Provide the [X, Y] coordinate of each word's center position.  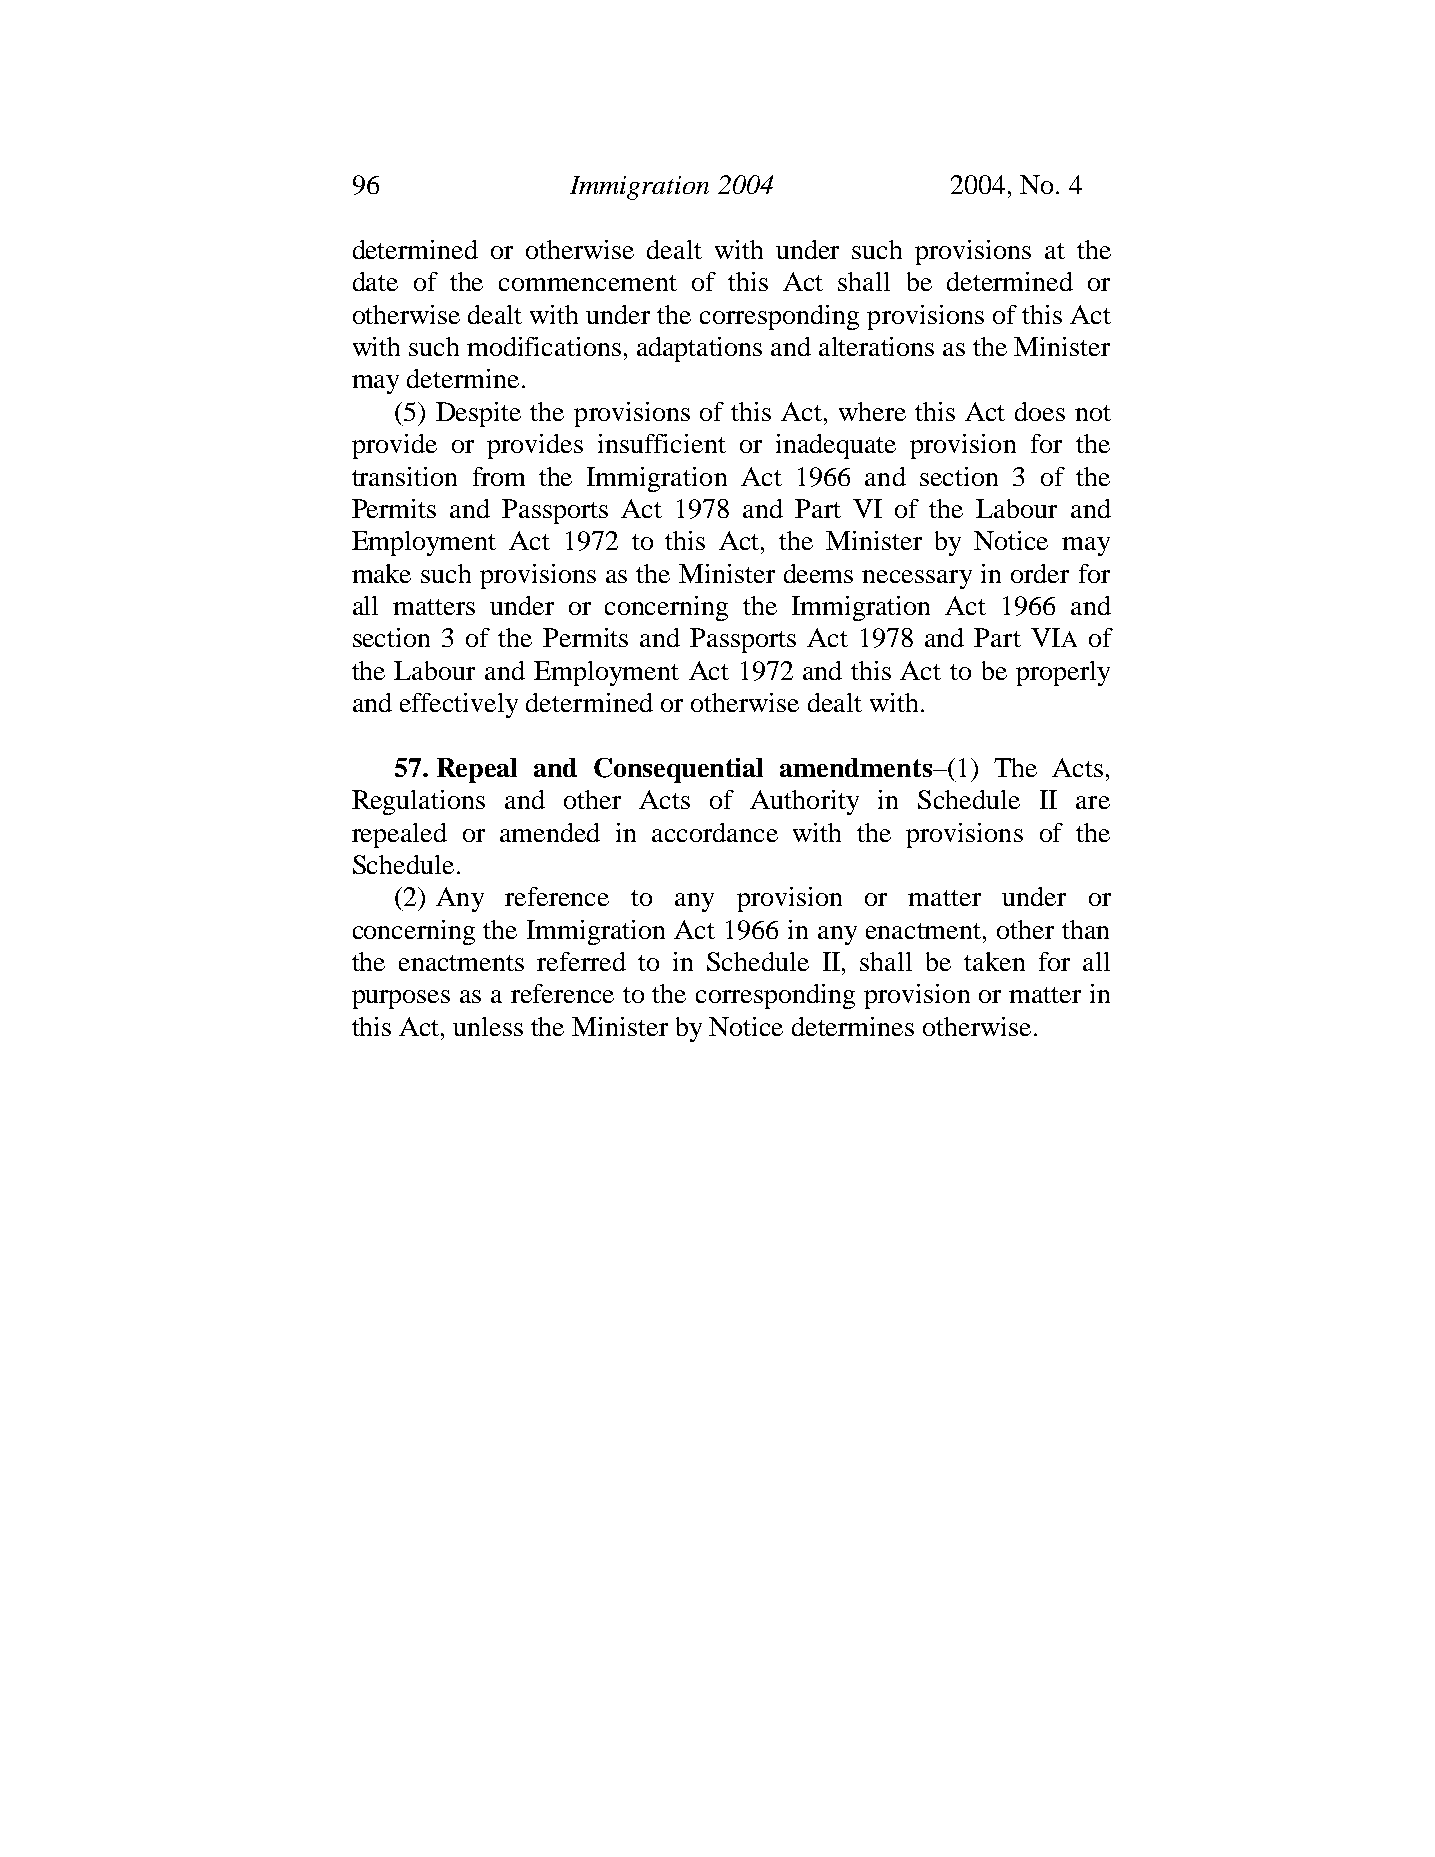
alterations [876, 346]
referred [581, 961]
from [499, 476]
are [1093, 802]
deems [818, 573]
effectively [459, 705]
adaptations [699, 349]
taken [994, 961]
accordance [715, 832]
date [375, 281]
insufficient [662, 443]
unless [488, 1026]
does [1040, 411]
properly [1063, 673]
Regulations [418, 802]
